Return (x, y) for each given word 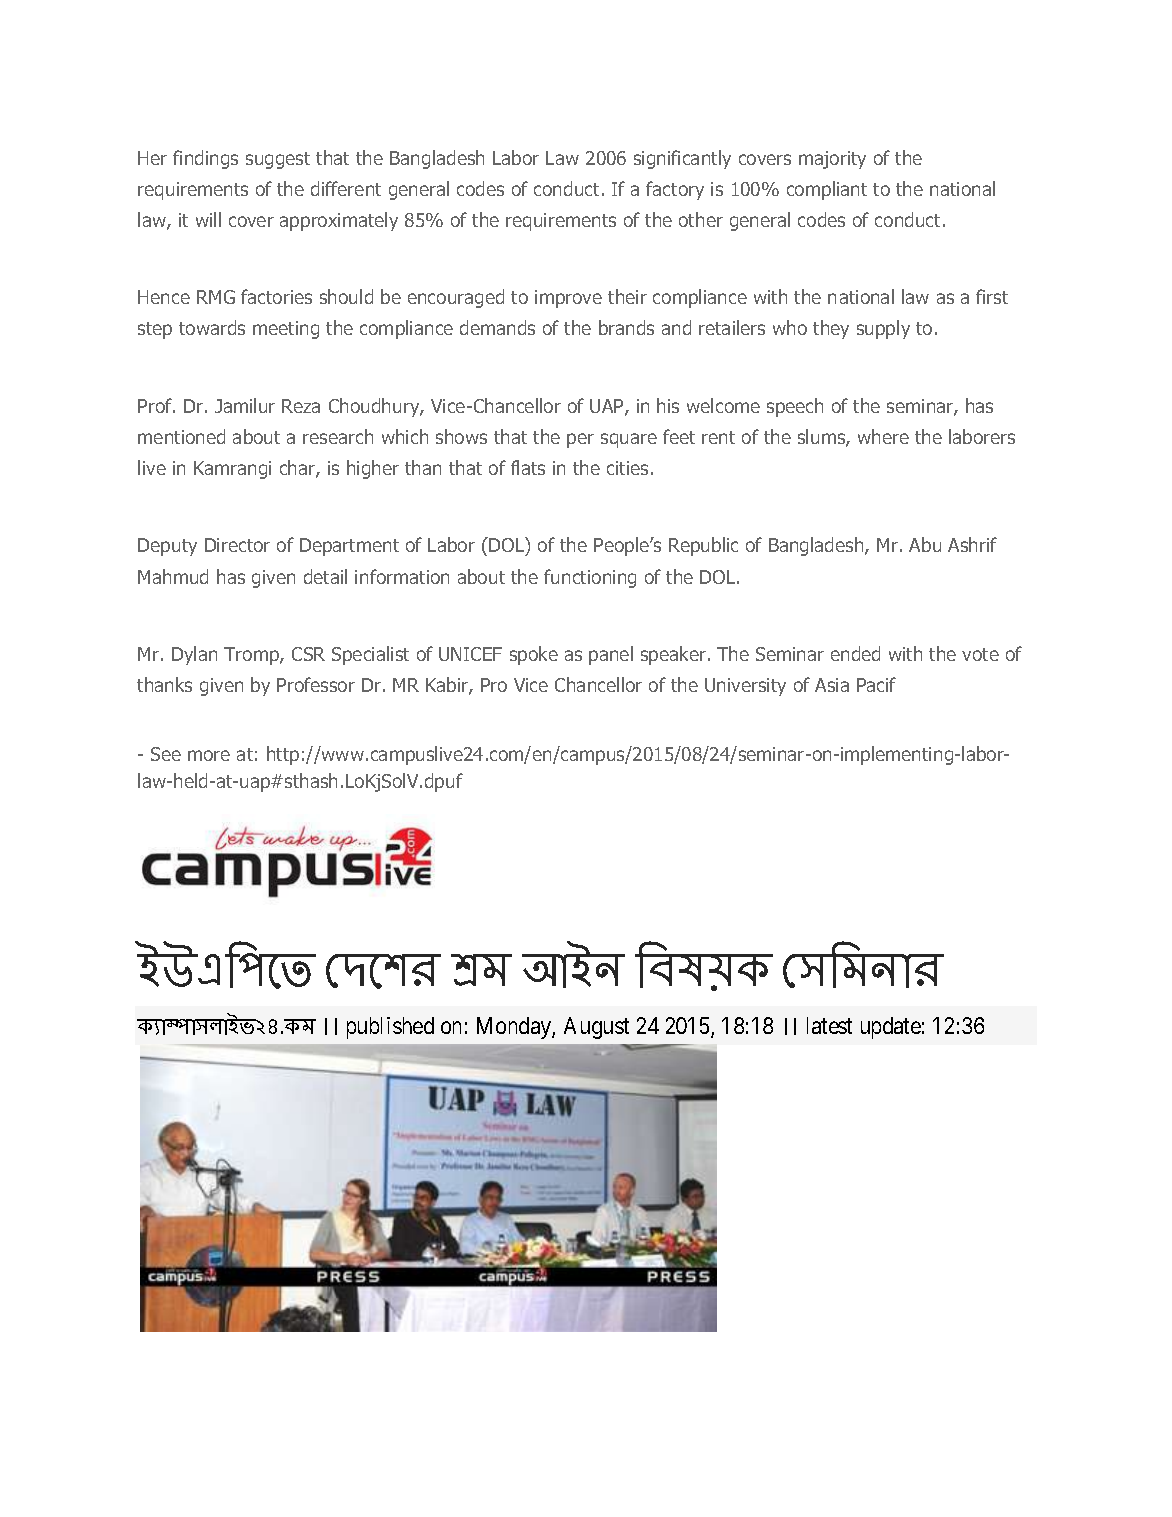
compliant (827, 190)
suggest (278, 160)
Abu (925, 544)
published (390, 1028)
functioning (590, 578)
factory (675, 190)
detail (325, 576)
